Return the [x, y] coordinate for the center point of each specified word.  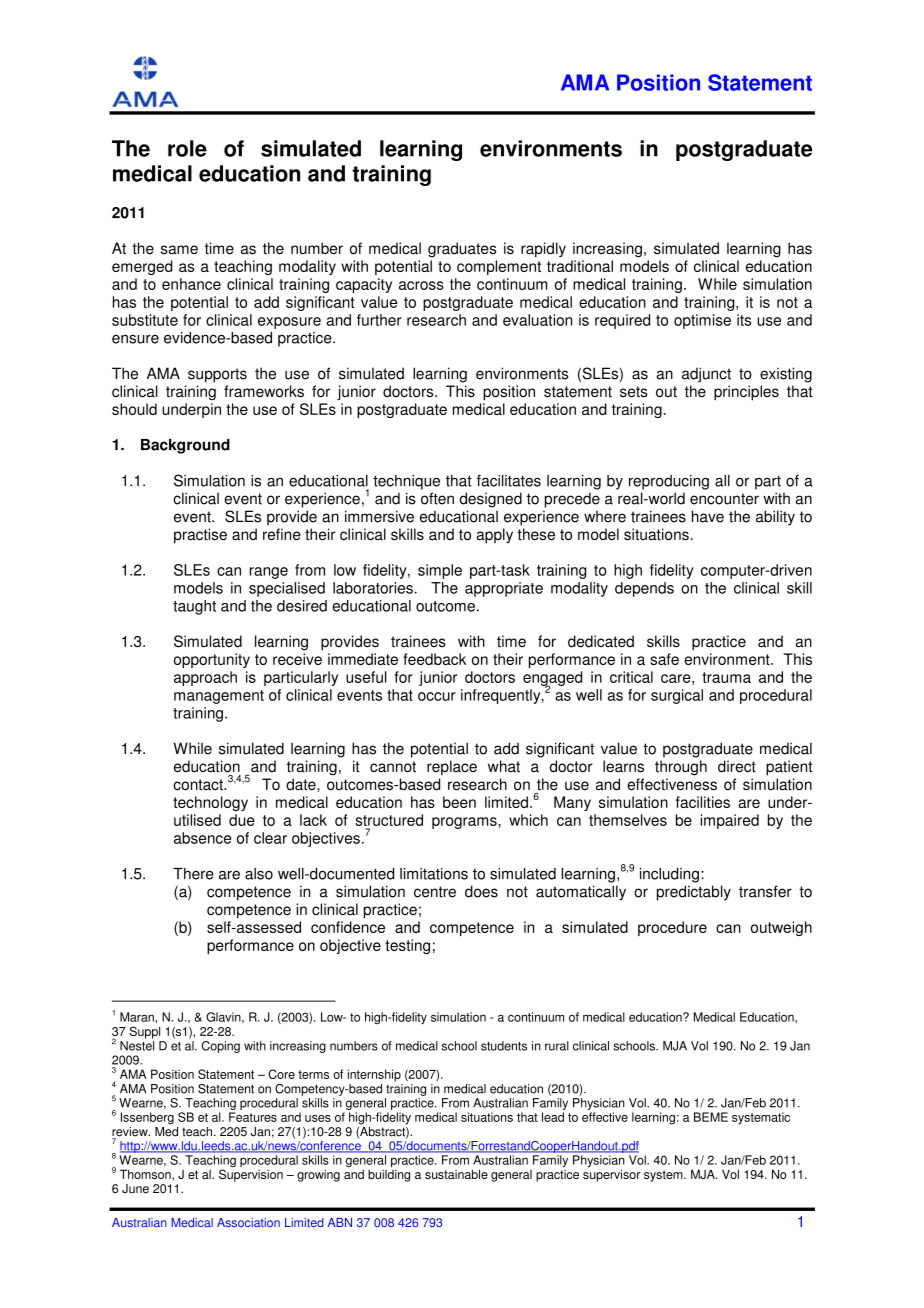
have [708, 516]
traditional [580, 266]
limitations [434, 874]
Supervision [251, 1175]
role [187, 148]
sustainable [456, 1174]
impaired [729, 821]
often [437, 498]
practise [200, 536]
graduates [462, 250]
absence [202, 838]
